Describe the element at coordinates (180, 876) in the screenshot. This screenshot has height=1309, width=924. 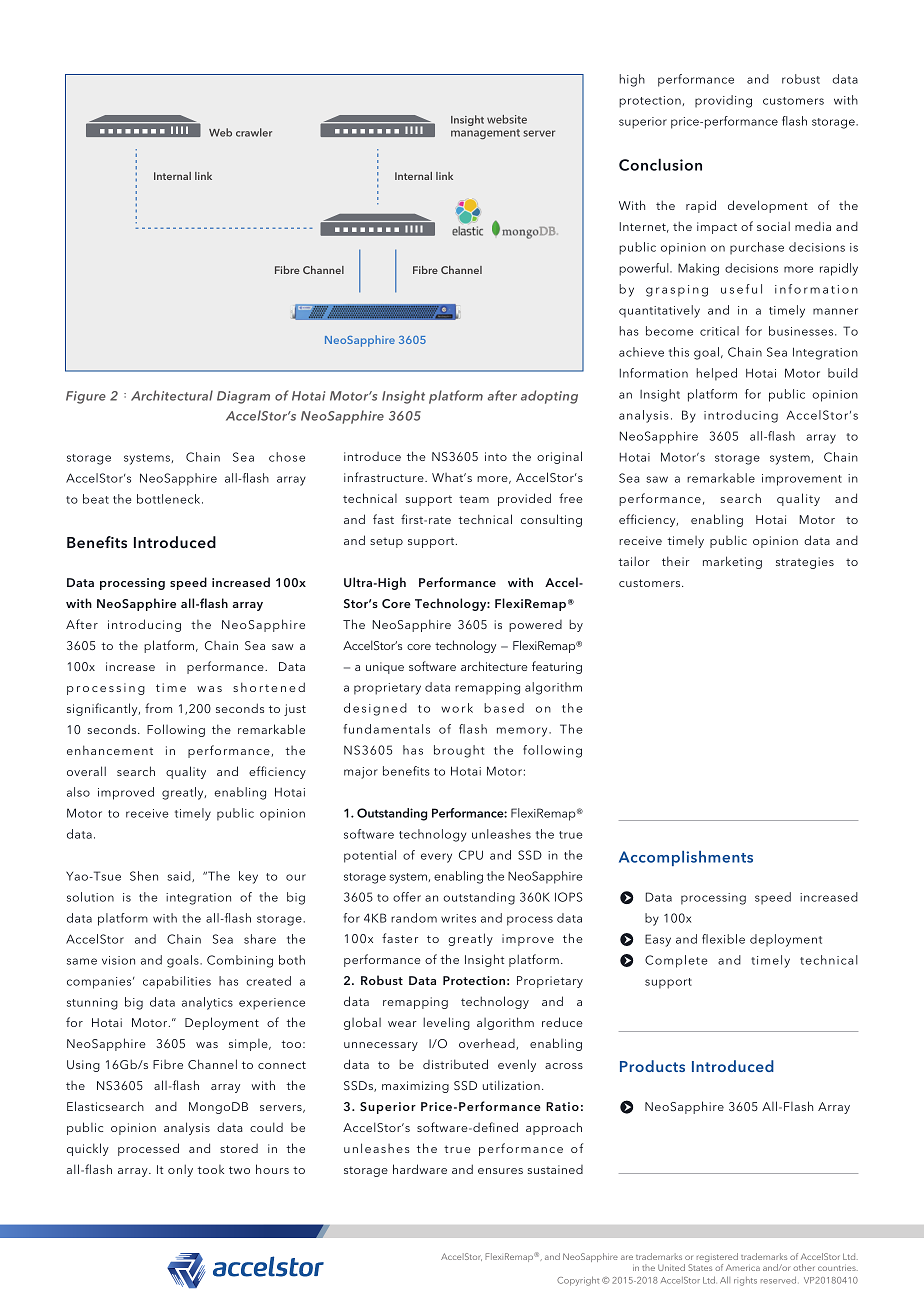
I see `said` at that location.
